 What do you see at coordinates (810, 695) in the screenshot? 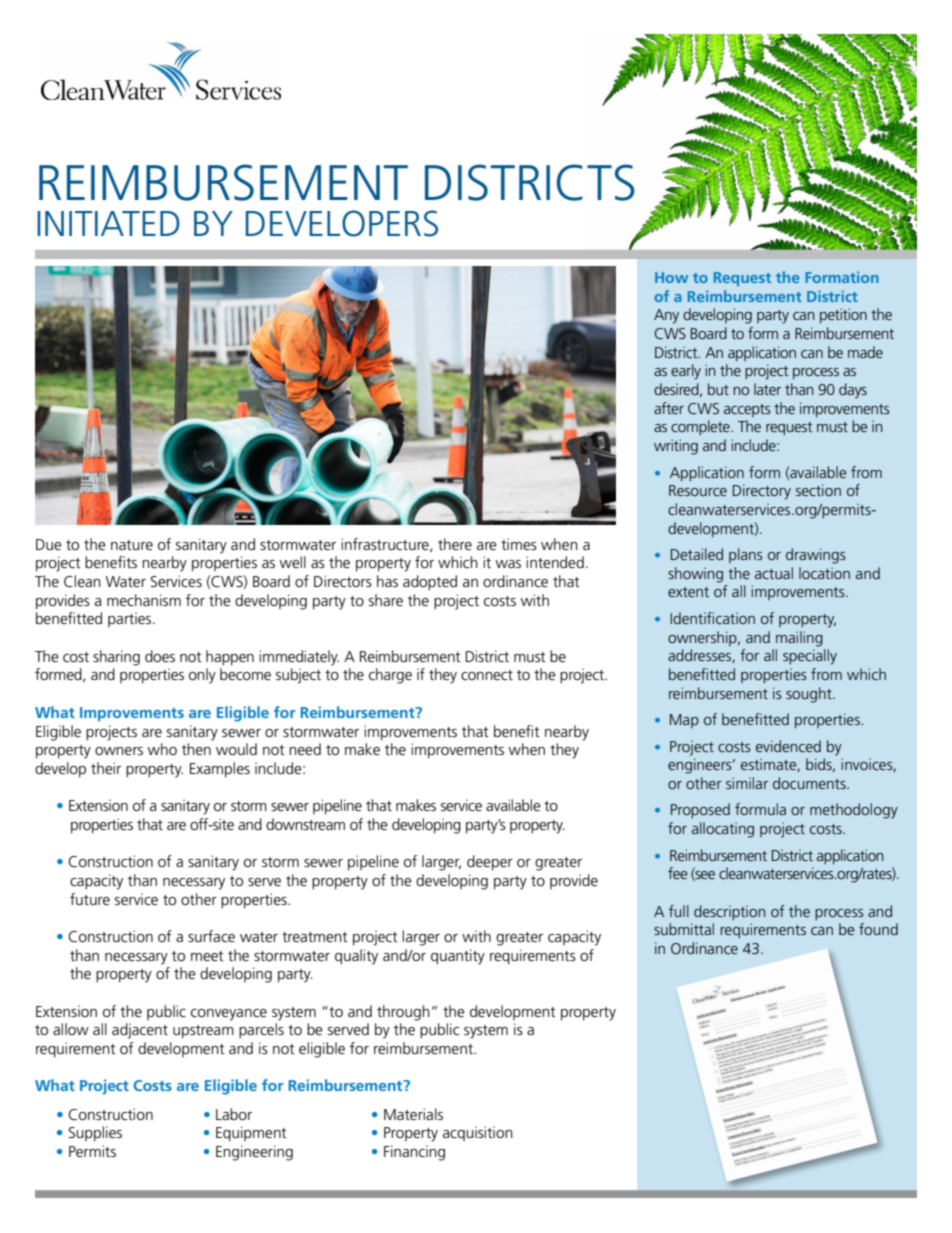
I see `sought` at bounding box center [810, 695].
